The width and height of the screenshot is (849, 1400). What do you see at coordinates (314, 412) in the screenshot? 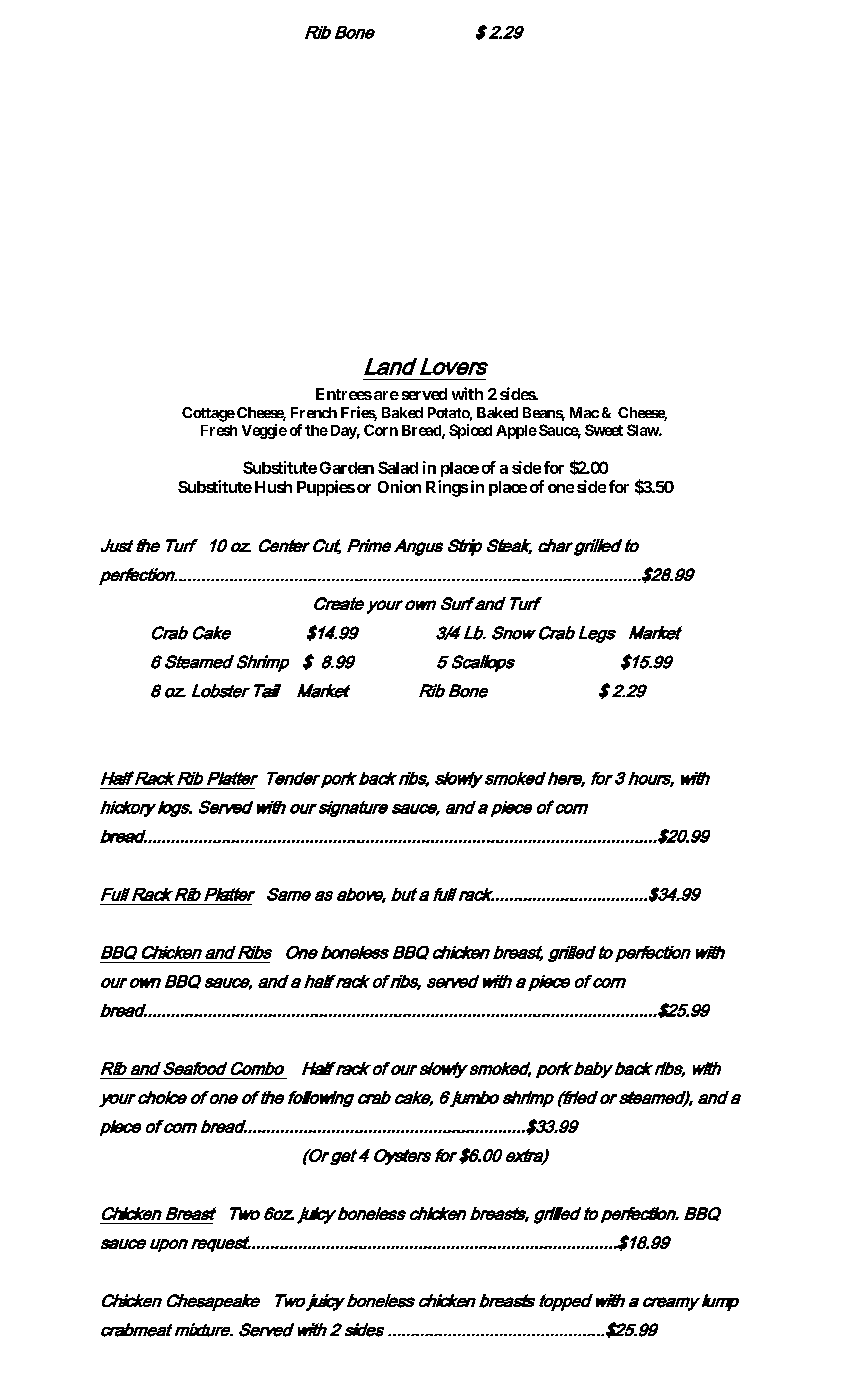
I see `French` at bounding box center [314, 412].
